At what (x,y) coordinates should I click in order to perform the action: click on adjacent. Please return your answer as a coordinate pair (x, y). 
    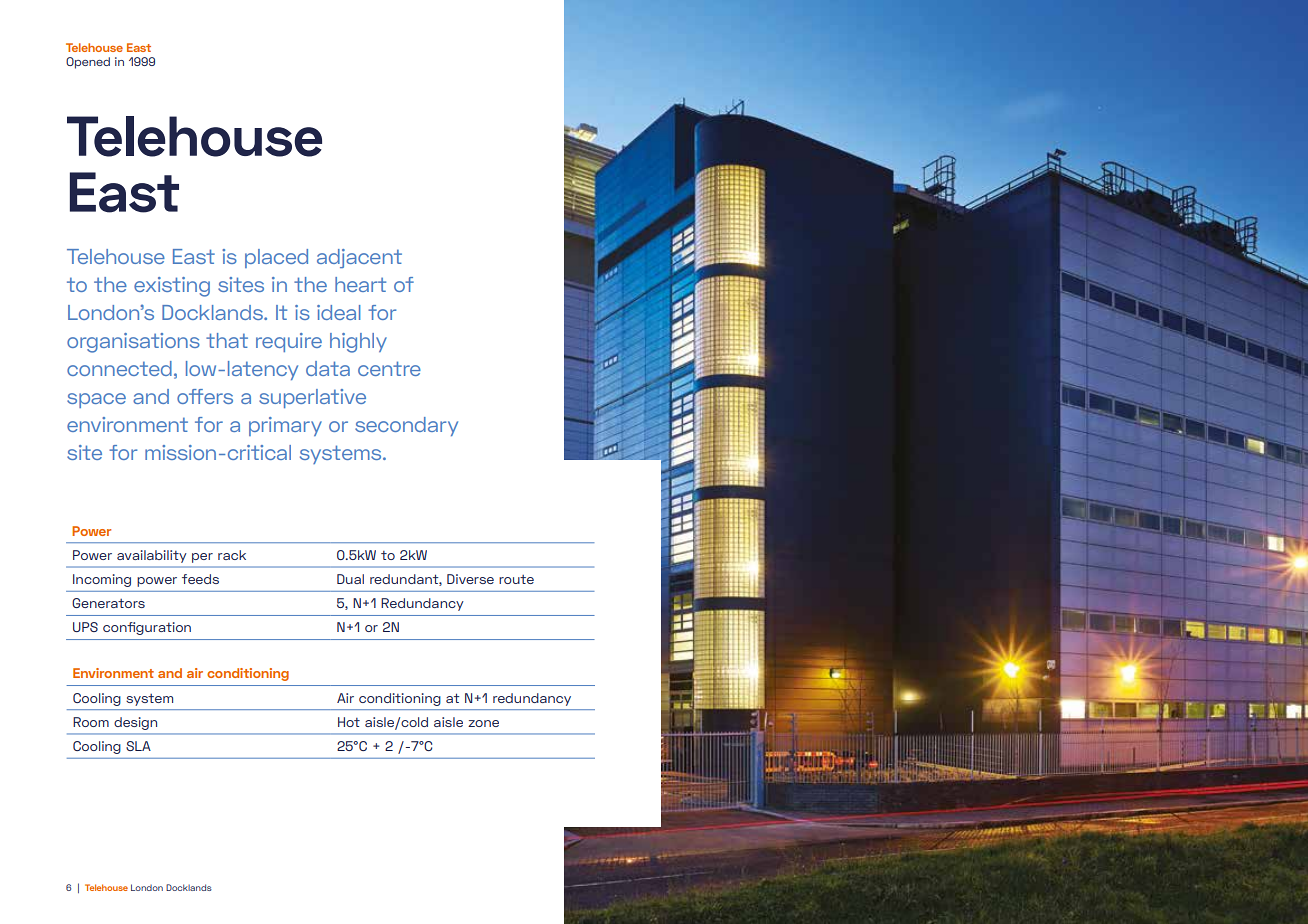
    Looking at the image, I should click on (359, 258).
